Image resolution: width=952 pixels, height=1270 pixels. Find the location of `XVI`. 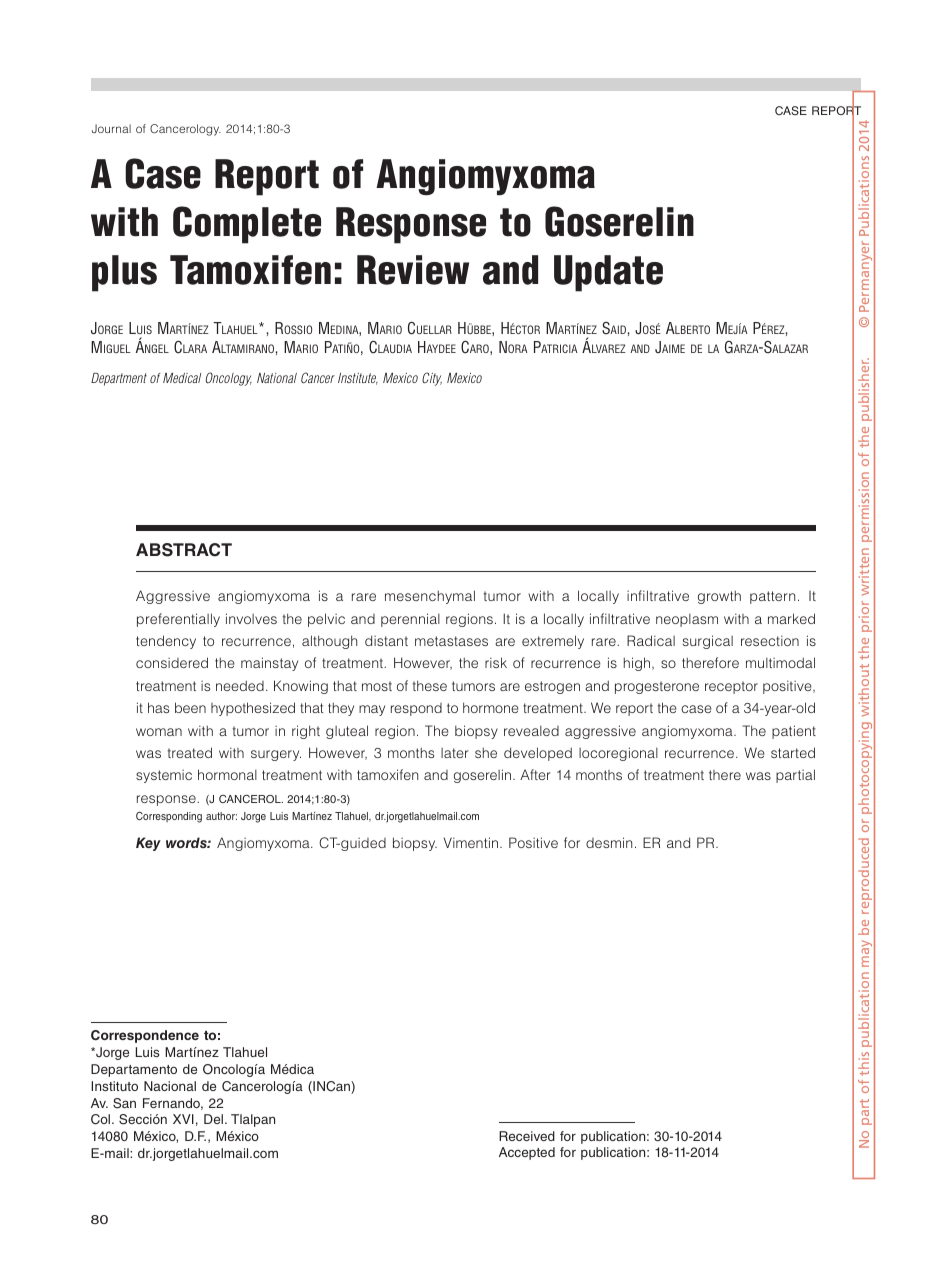

XVI is located at coordinates (183, 1119).
